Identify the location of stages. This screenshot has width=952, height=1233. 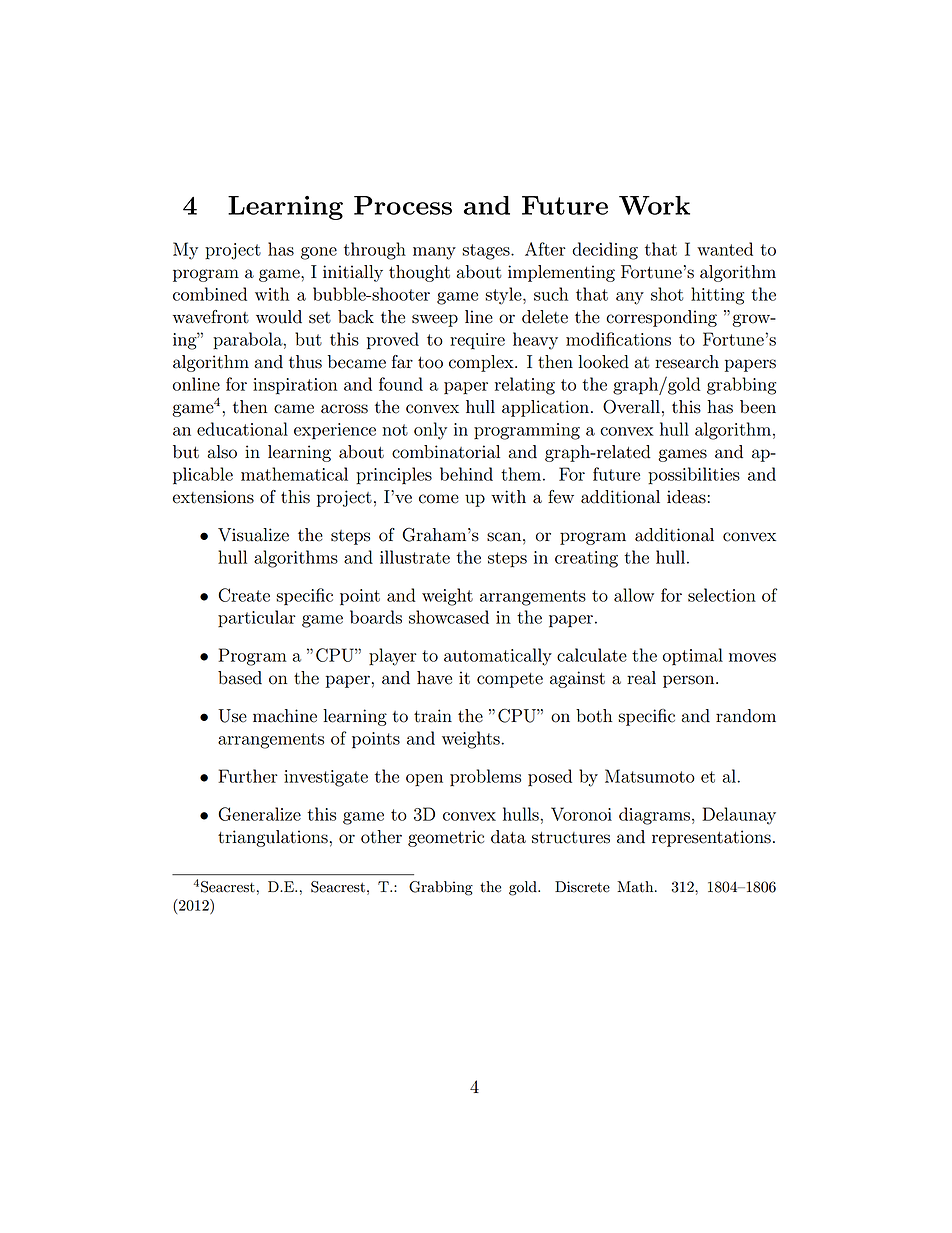
(487, 252).
